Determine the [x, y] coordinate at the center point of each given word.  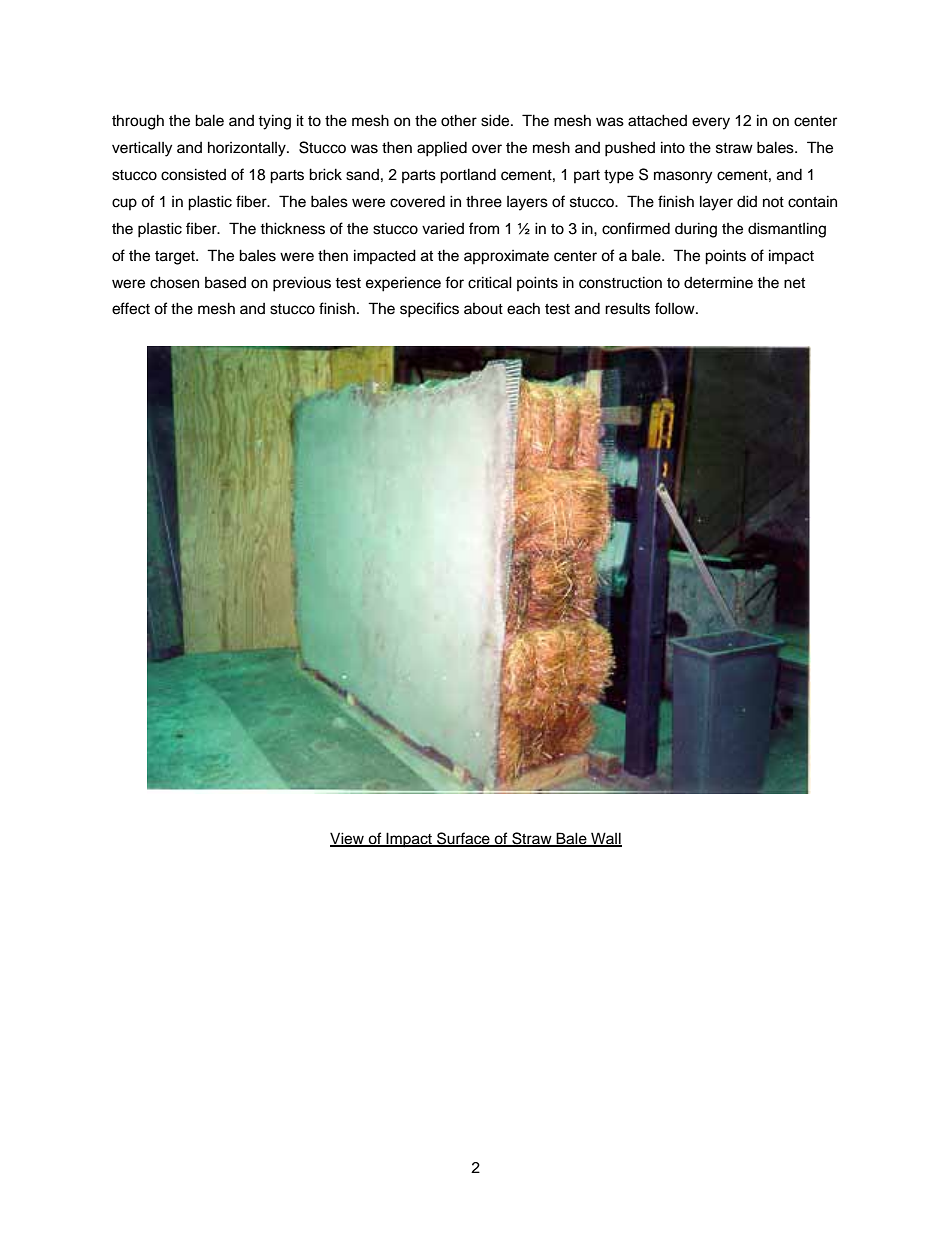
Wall [605, 839]
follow [676, 308]
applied [442, 149]
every [711, 123]
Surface [463, 839]
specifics [429, 310]
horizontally [248, 149]
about [483, 309]
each [523, 308]
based [225, 283]
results [627, 308]
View [348, 839]
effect [131, 308]
